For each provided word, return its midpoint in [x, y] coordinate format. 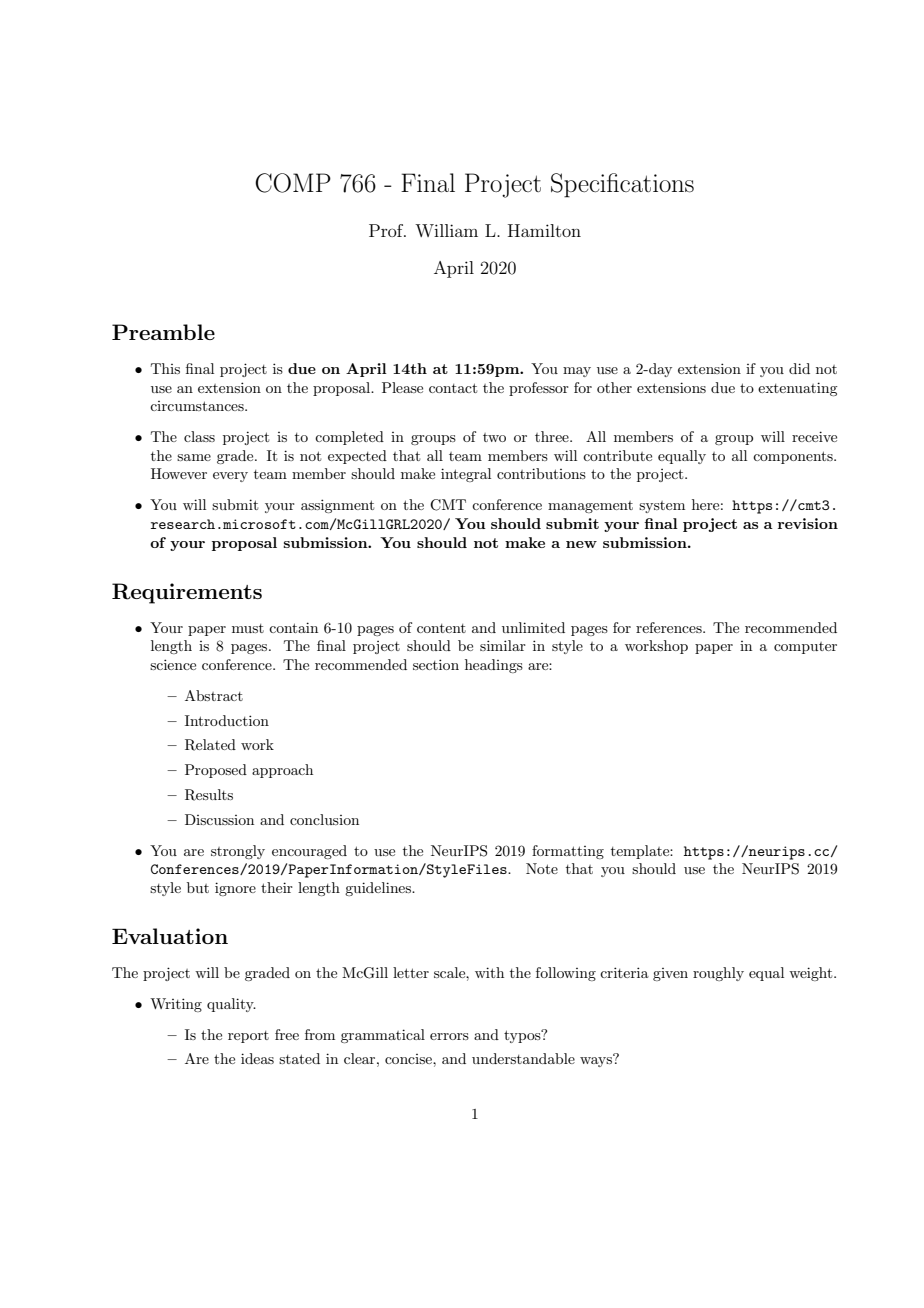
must [248, 628]
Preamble [163, 332]
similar [503, 645]
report [248, 1037]
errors [449, 1036]
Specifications [622, 185]
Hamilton [544, 230]
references [670, 627]
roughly [718, 974]
